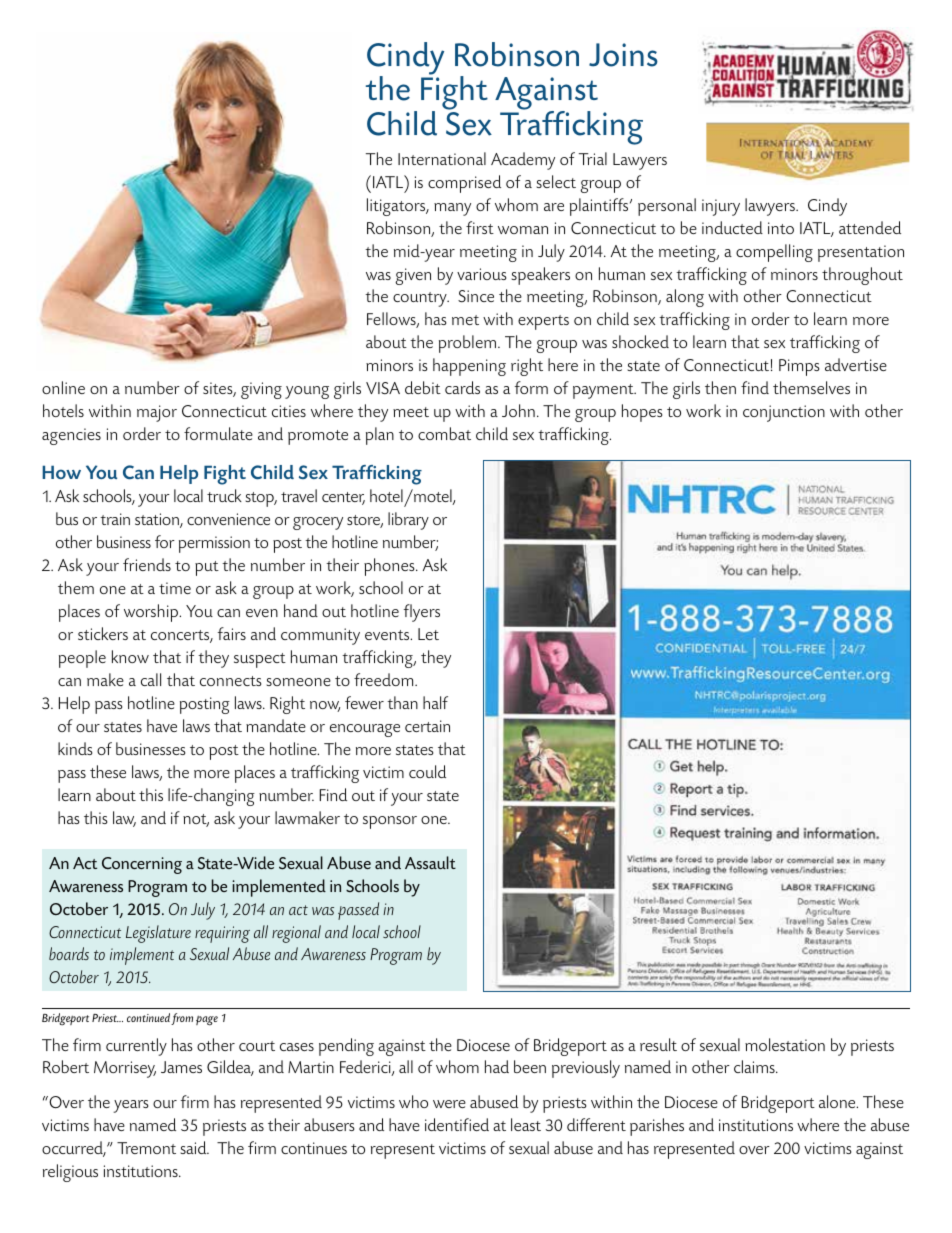  What do you see at coordinates (469, 344) in the image?
I see `problem` at bounding box center [469, 344].
